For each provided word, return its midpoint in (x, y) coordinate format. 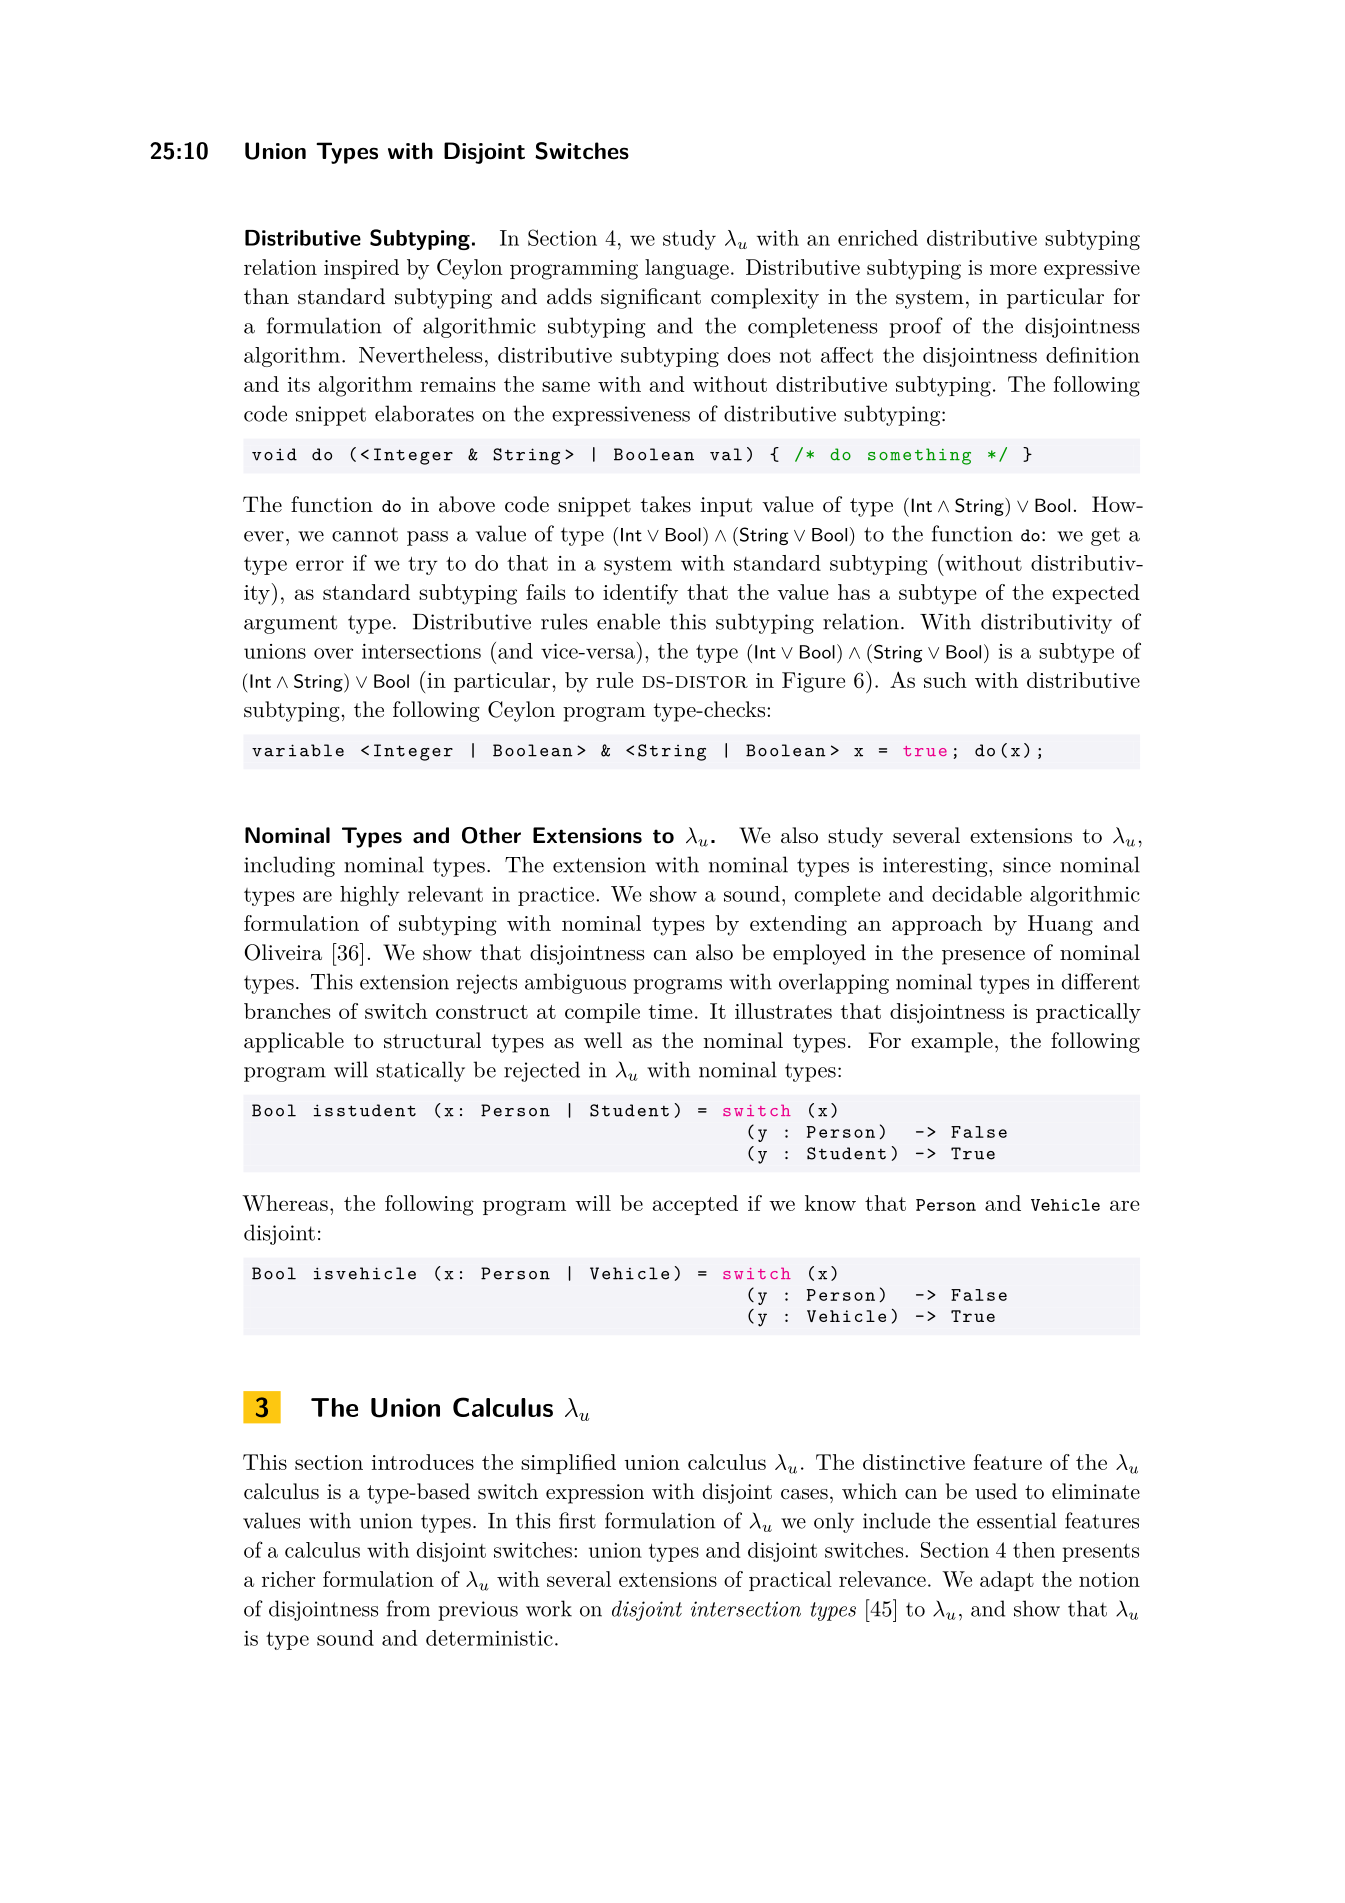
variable (298, 750)
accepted (695, 1205)
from (408, 1608)
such (945, 680)
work (549, 1608)
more (1013, 269)
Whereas (285, 1203)
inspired (361, 269)
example (952, 1042)
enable (628, 621)
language (687, 269)
